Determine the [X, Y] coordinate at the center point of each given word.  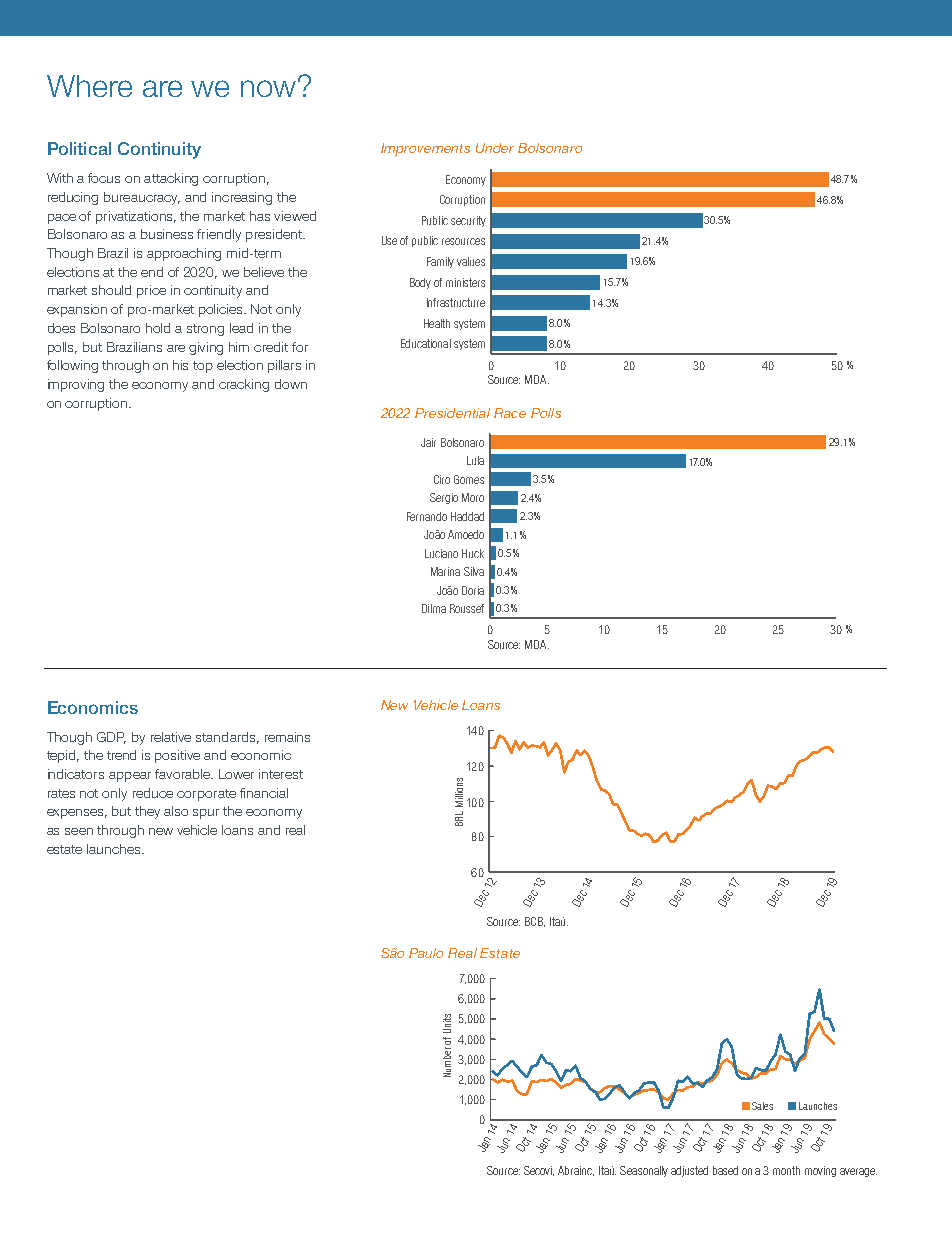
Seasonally [644, 1171]
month [786, 1170]
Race [510, 413]
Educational [426, 343]
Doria [473, 590]
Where [89, 86]
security [468, 221]
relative [171, 737]
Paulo [426, 953]
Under [495, 148]
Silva [474, 571]
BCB [535, 922]
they [147, 812]
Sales [762, 1106]
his [180, 365]
